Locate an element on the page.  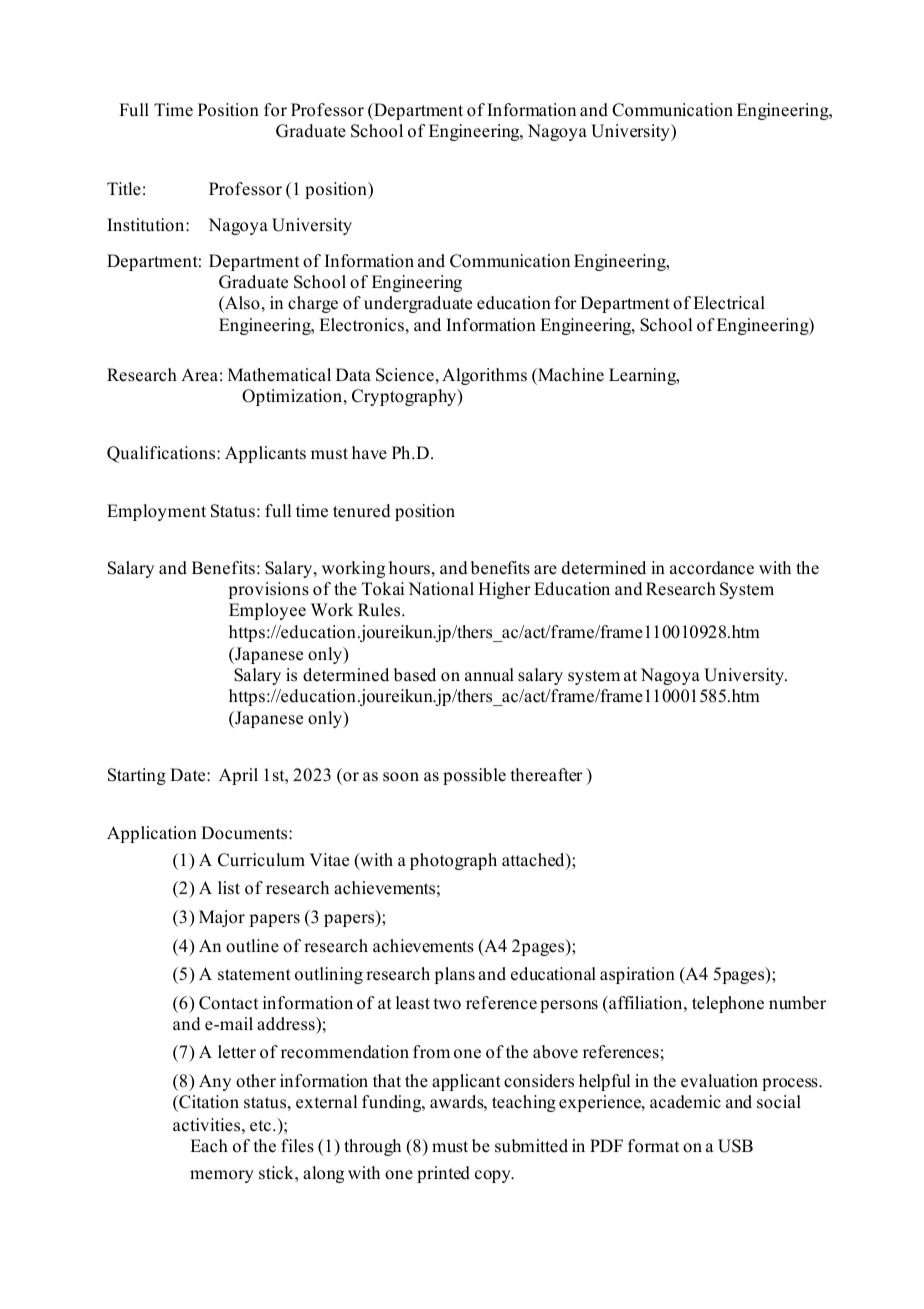
Institution is located at coordinates (147, 225).
